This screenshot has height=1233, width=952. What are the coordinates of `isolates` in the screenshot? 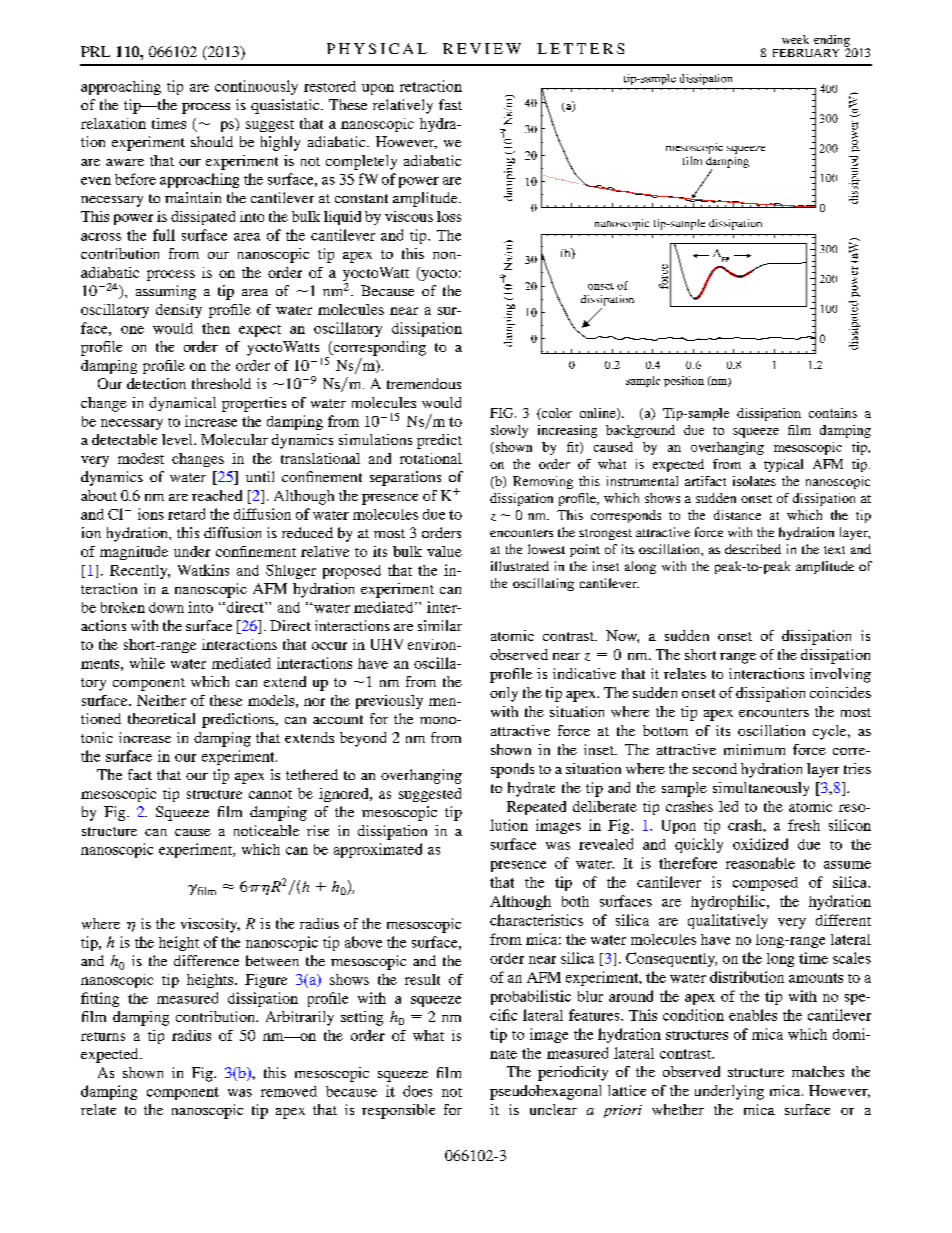 It's located at (754, 481).
